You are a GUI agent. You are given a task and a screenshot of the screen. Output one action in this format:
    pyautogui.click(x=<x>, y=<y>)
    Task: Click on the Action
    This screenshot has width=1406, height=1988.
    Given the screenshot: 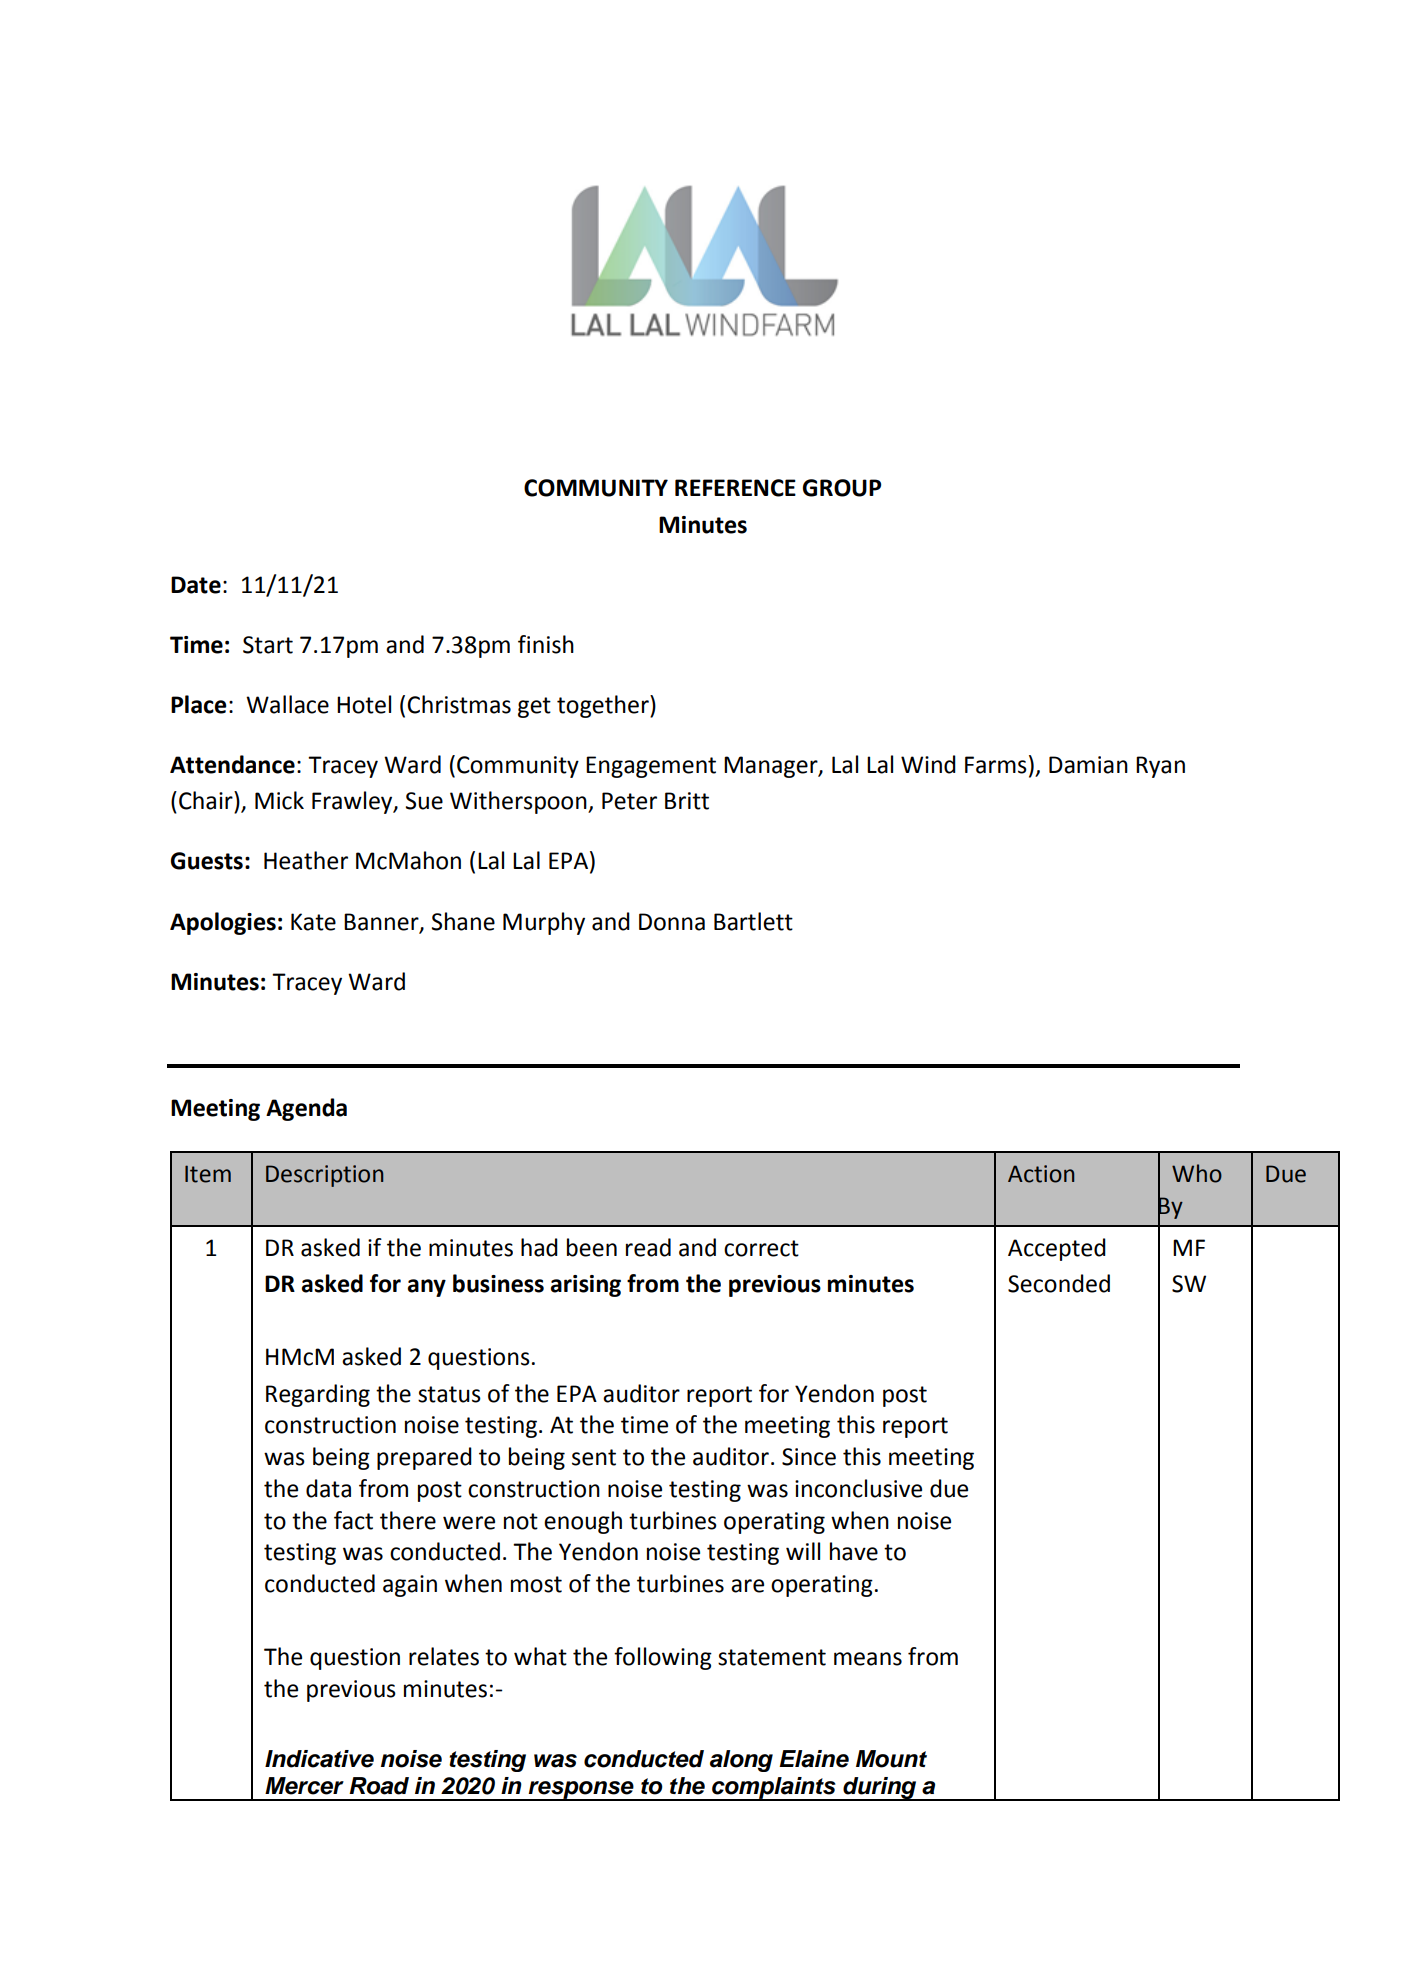 What is the action you would take?
    pyautogui.click(x=1041, y=1174)
